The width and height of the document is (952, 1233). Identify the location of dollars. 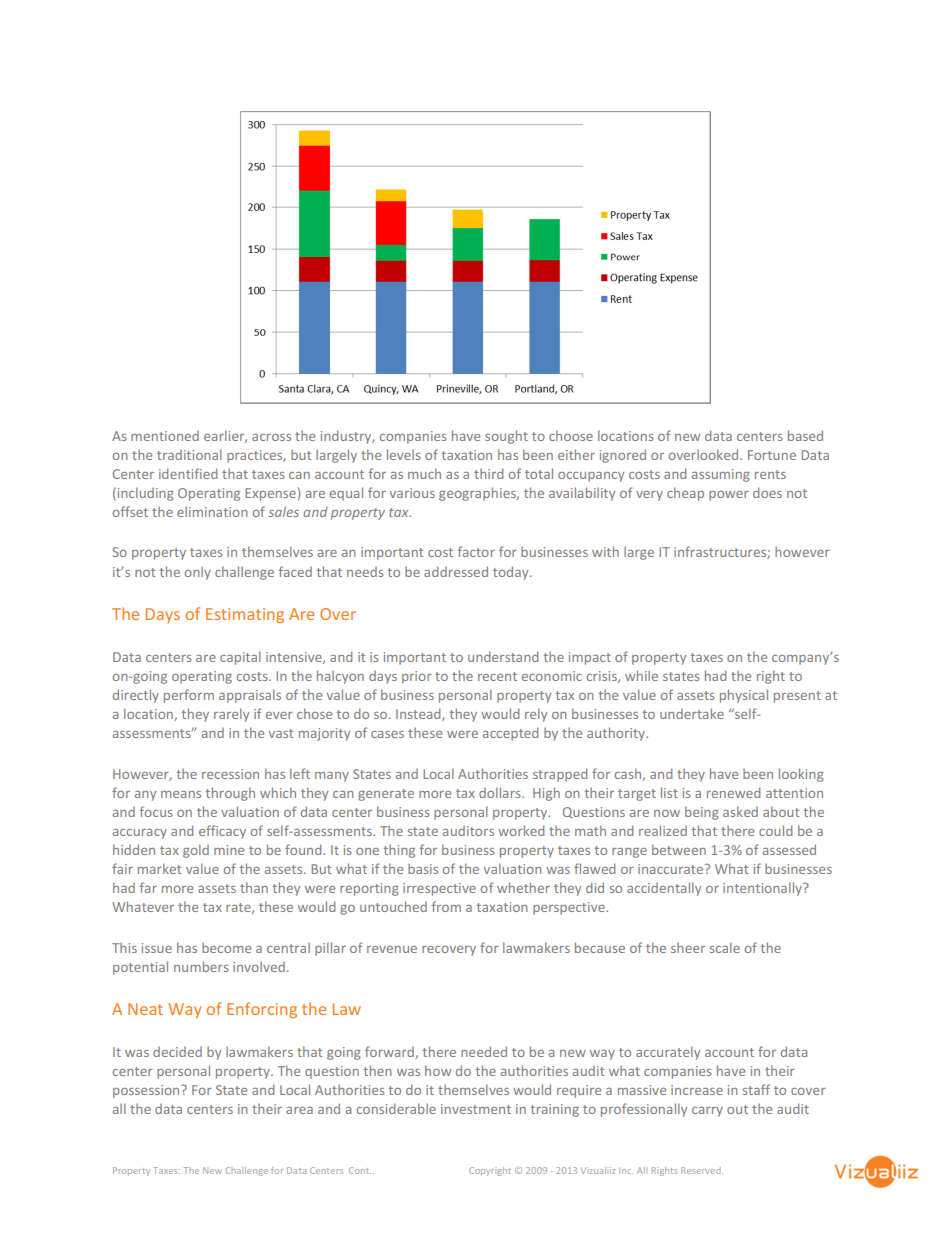
(501, 792).
